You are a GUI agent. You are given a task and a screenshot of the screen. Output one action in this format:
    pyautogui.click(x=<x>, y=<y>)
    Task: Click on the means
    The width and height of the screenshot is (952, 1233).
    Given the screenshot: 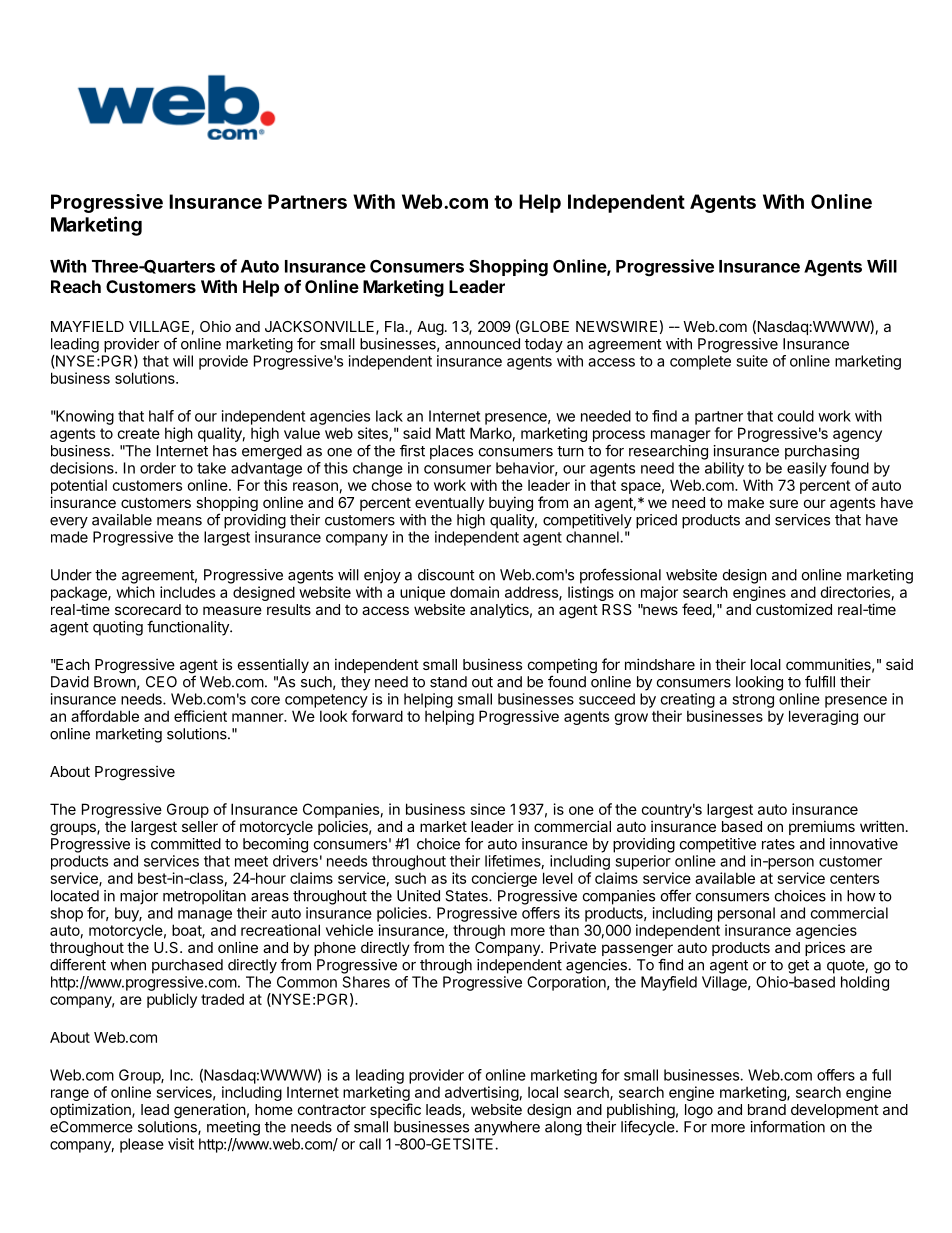 What is the action you would take?
    pyautogui.click(x=179, y=521)
